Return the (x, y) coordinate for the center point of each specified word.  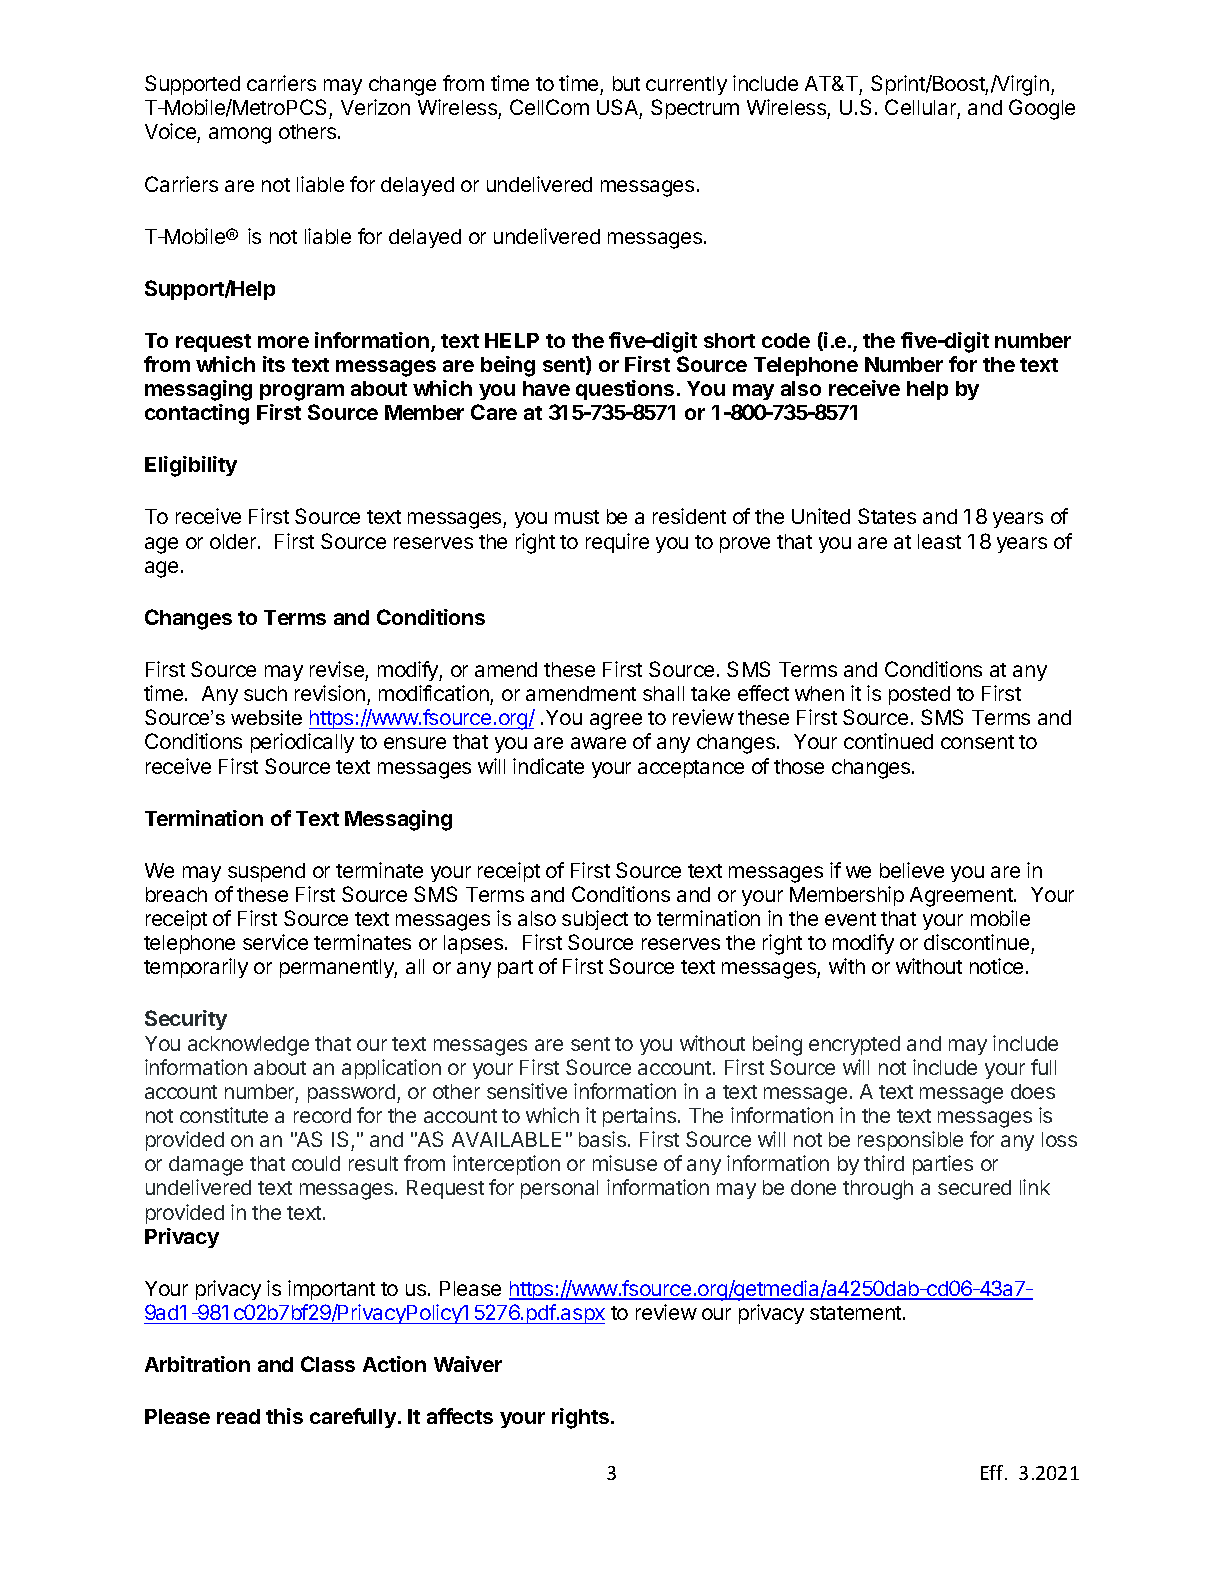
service (275, 942)
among (240, 135)
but (626, 83)
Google (1042, 109)
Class (328, 1364)
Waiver (468, 1364)
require (617, 543)
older (234, 541)
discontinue (976, 942)
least (939, 541)
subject (595, 920)
